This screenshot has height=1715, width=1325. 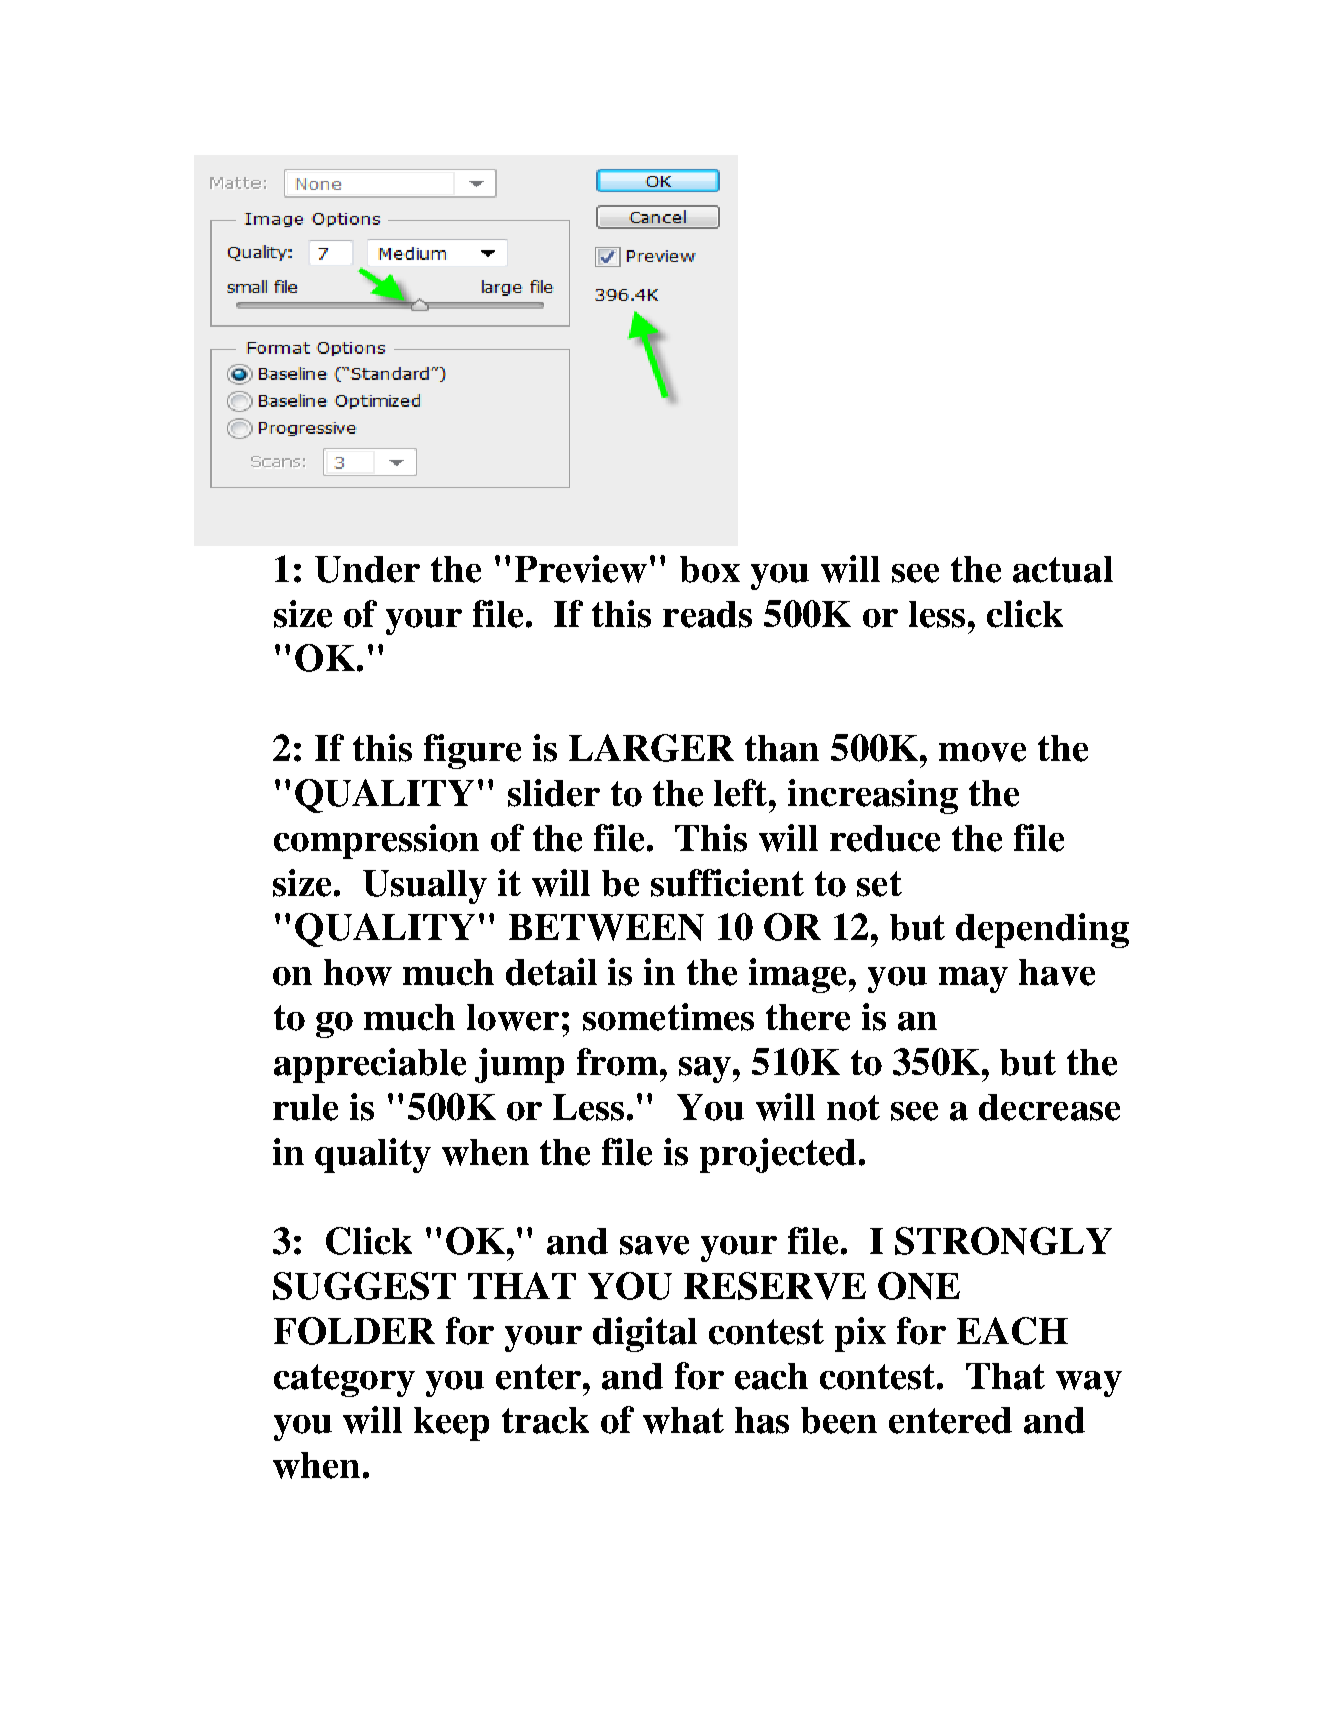 I want to click on reads, so click(x=707, y=614).
